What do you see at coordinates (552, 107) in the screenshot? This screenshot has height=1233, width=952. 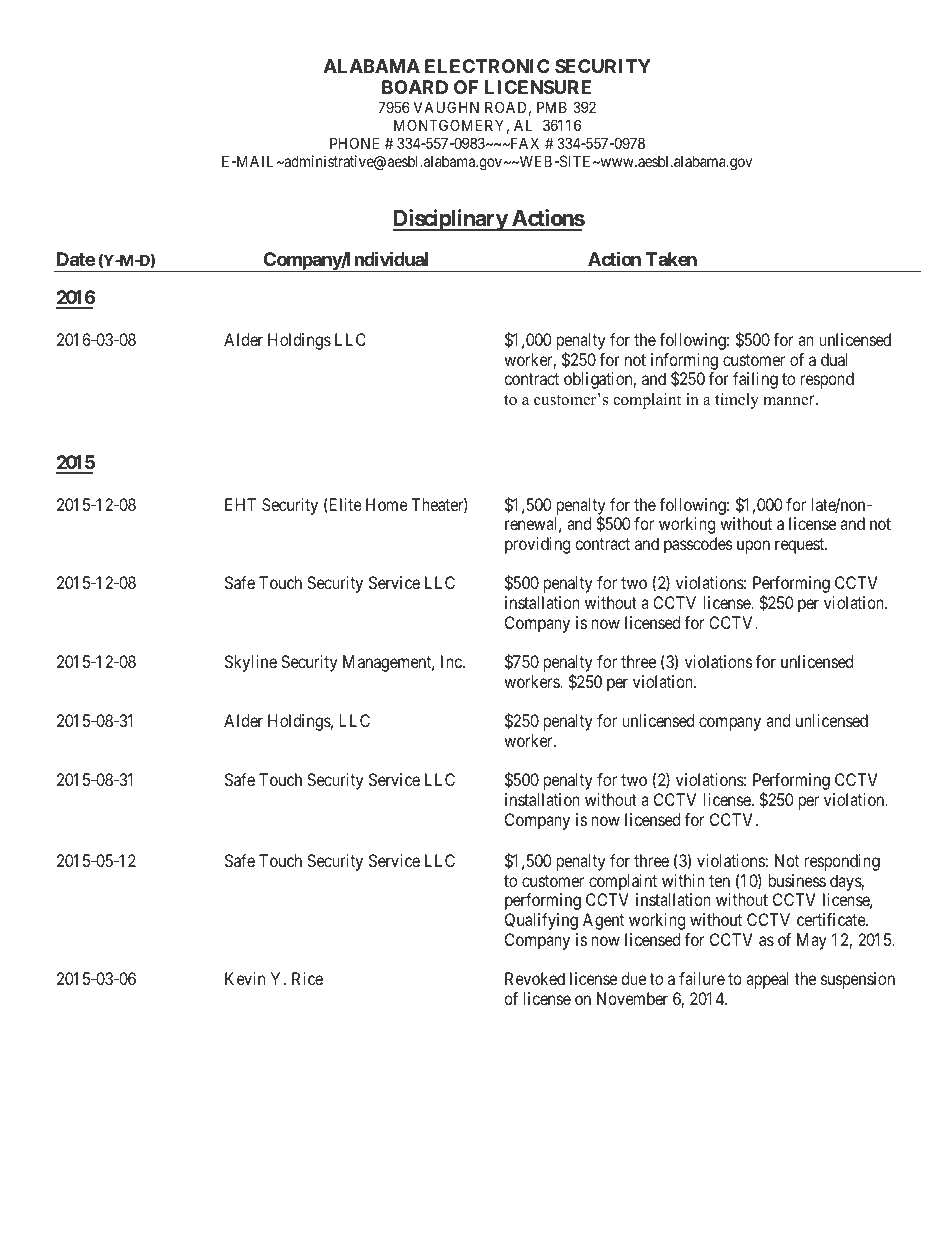 I see `PMB` at bounding box center [552, 107].
